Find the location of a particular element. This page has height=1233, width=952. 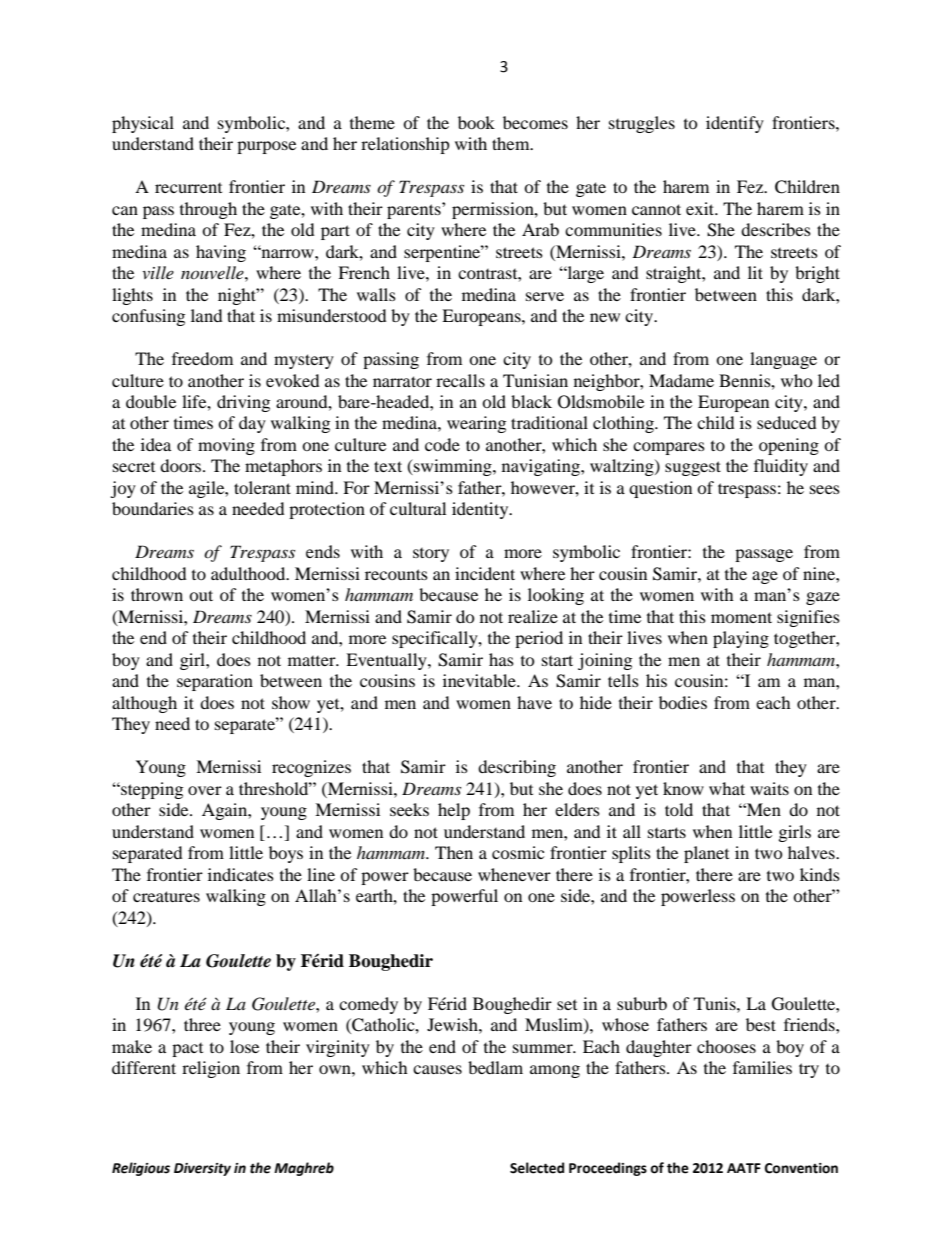

book is located at coordinates (476, 122).
